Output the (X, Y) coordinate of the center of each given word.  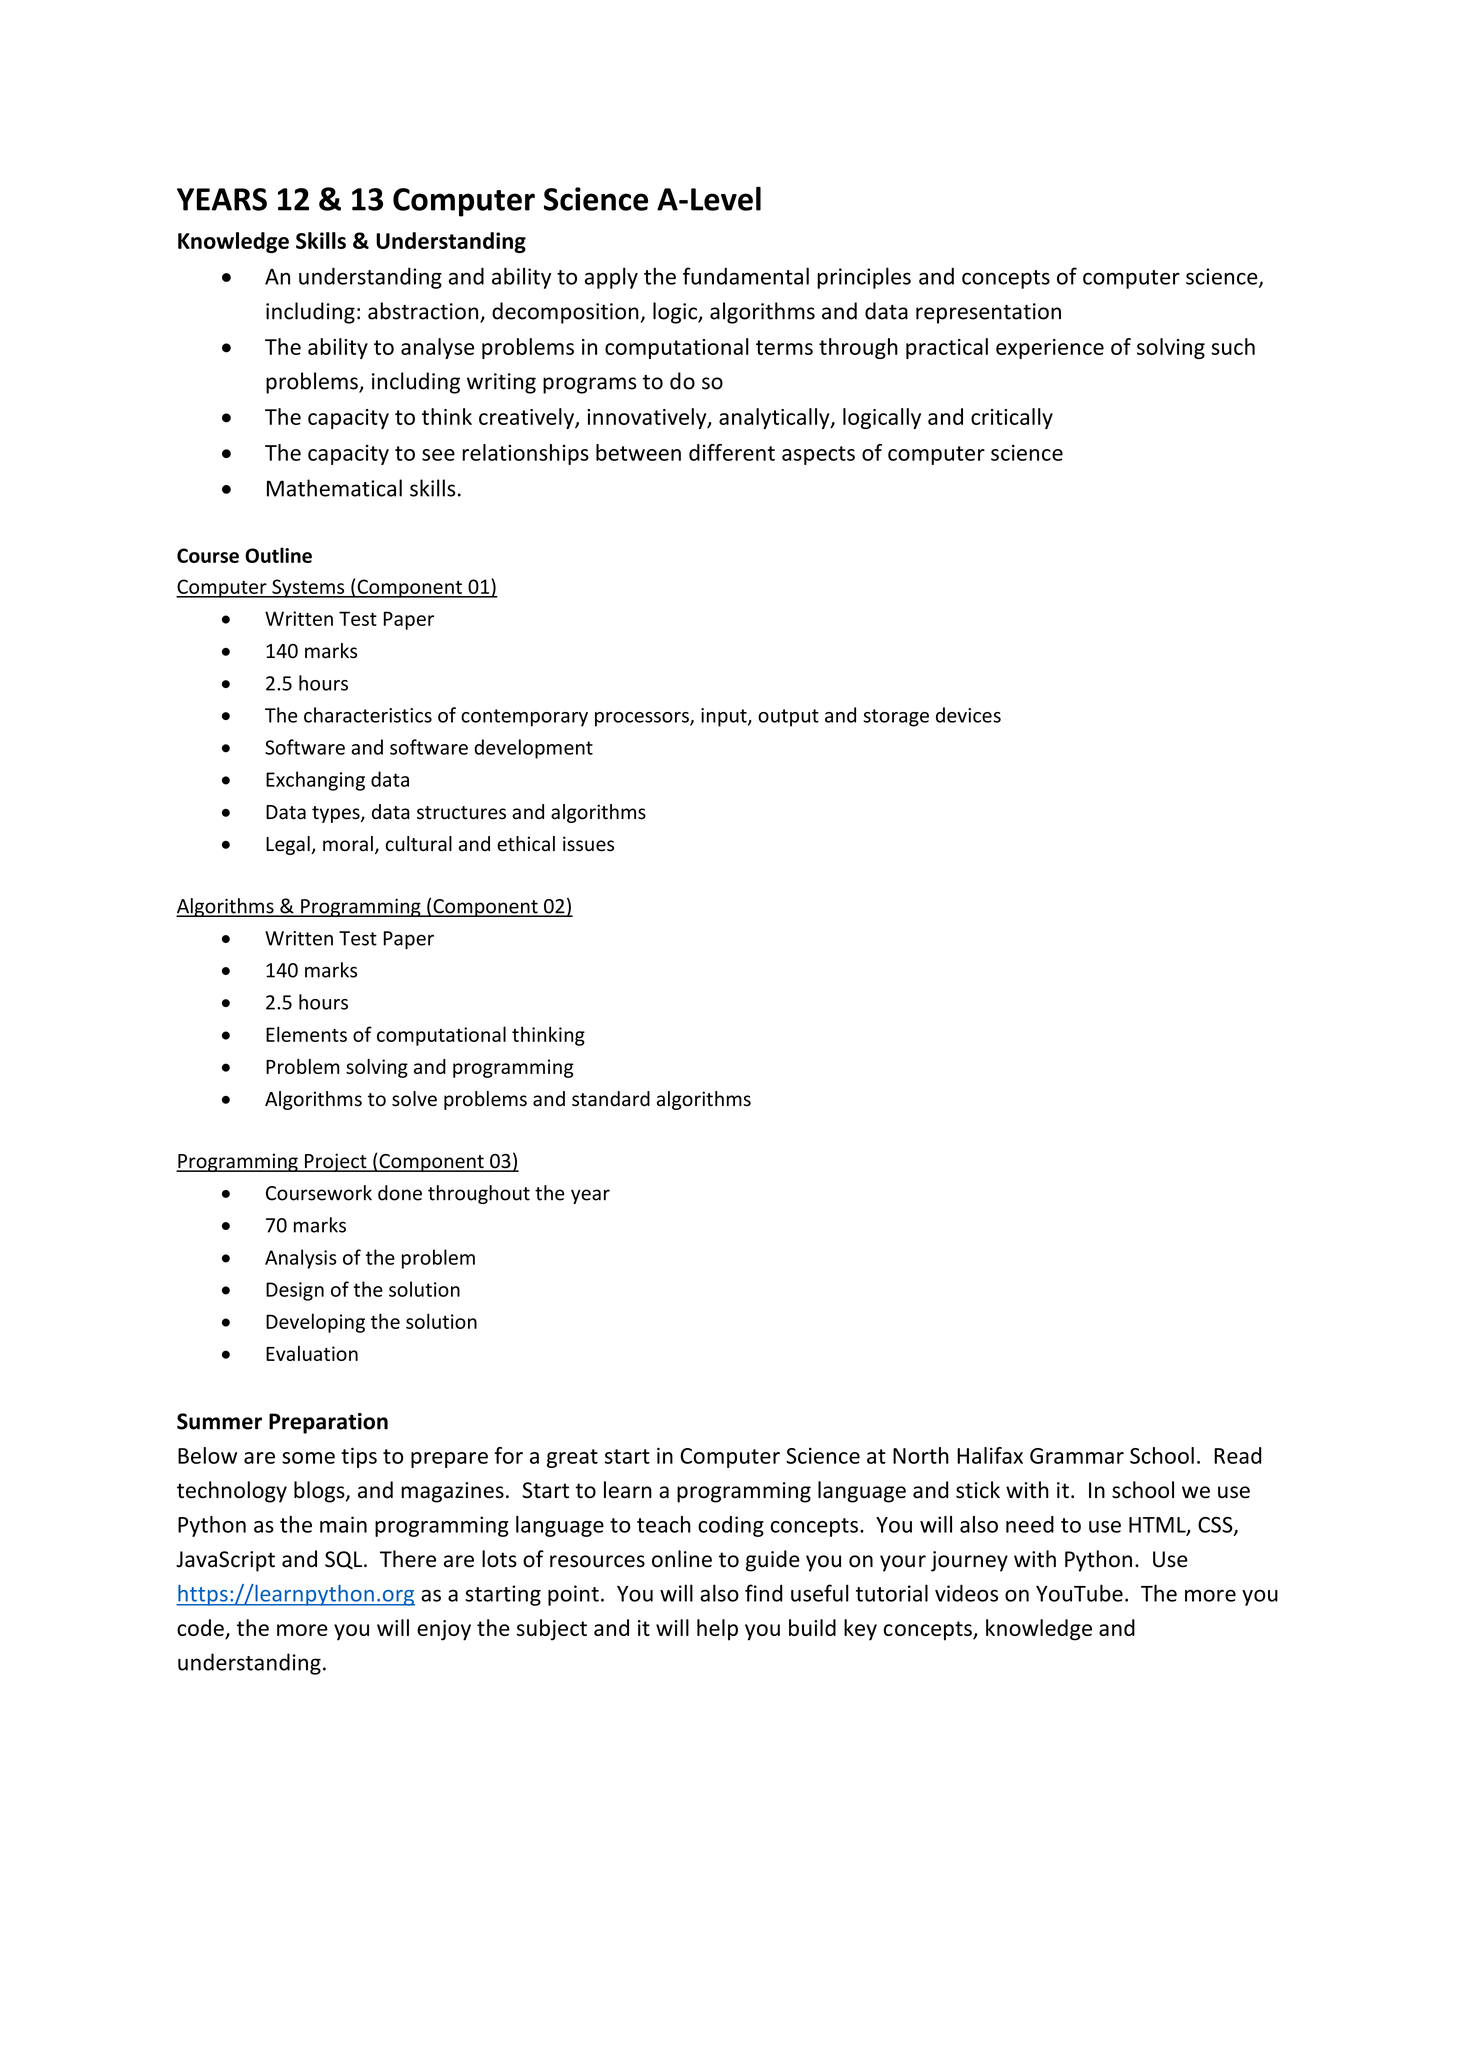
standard (611, 1099)
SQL (345, 1560)
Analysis (301, 1259)
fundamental (746, 276)
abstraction (423, 311)
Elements (306, 1034)
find (763, 1593)
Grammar (1077, 1456)
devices (968, 715)
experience (1050, 349)
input (725, 717)
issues (588, 844)
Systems (308, 588)
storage (896, 718)
